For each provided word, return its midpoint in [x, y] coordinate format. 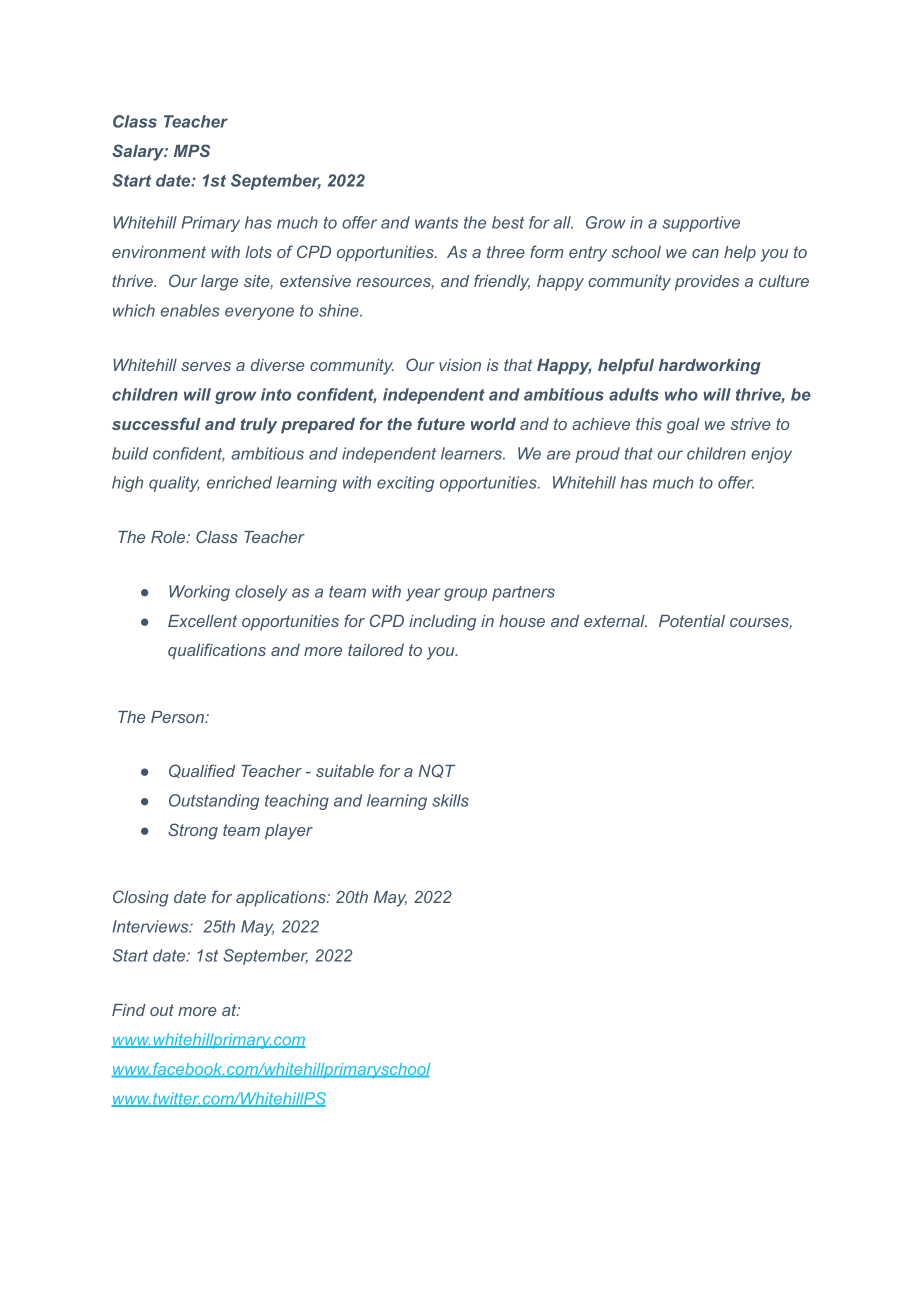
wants [436, 223]
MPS [192, 150]
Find [129, 1010]
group [465, 594]
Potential [692, 621]
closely [261, 593]
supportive [701, 224]
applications [282, 899]
